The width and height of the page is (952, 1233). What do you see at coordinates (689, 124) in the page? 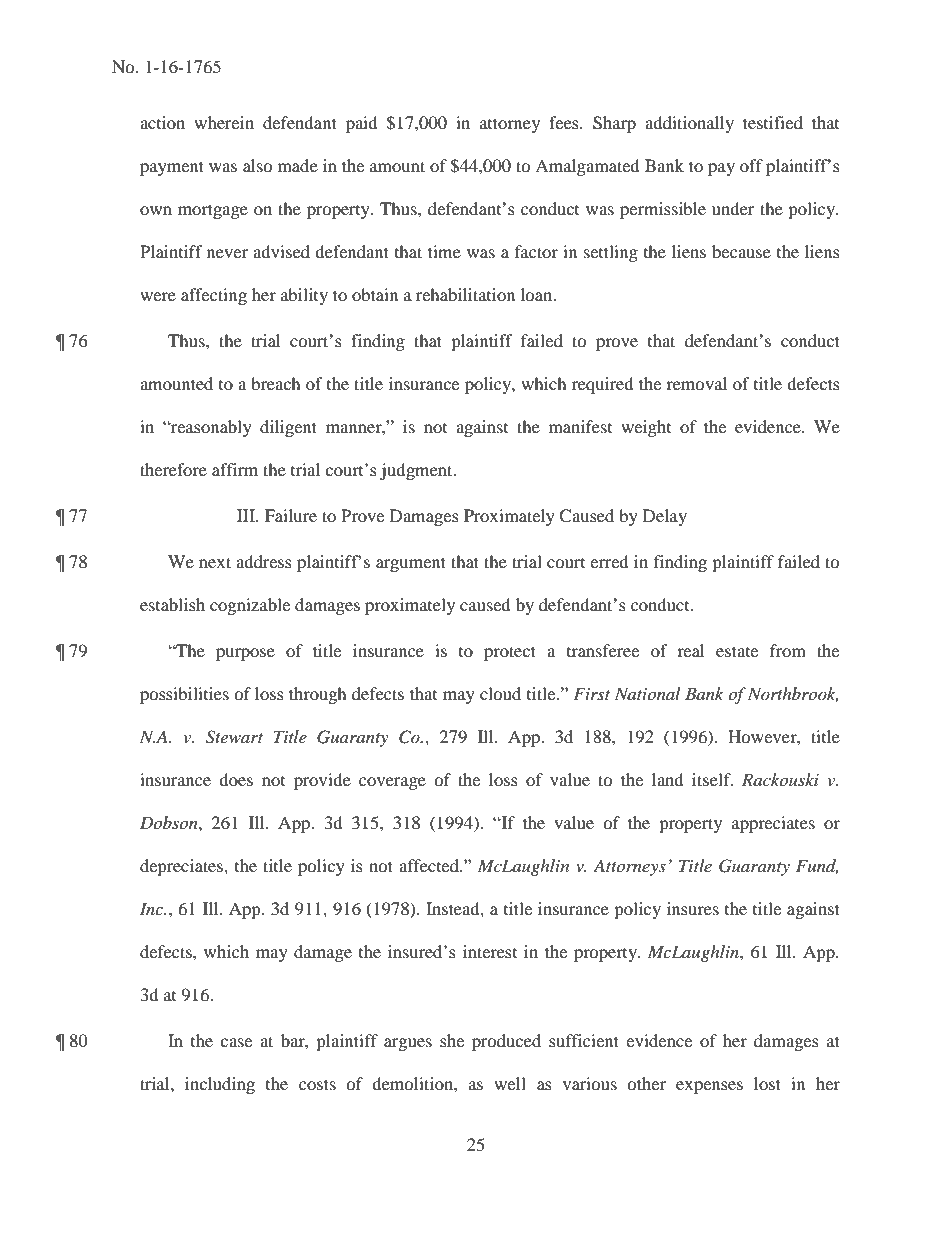
I see `additionally` at bounding box center [689, 124].
